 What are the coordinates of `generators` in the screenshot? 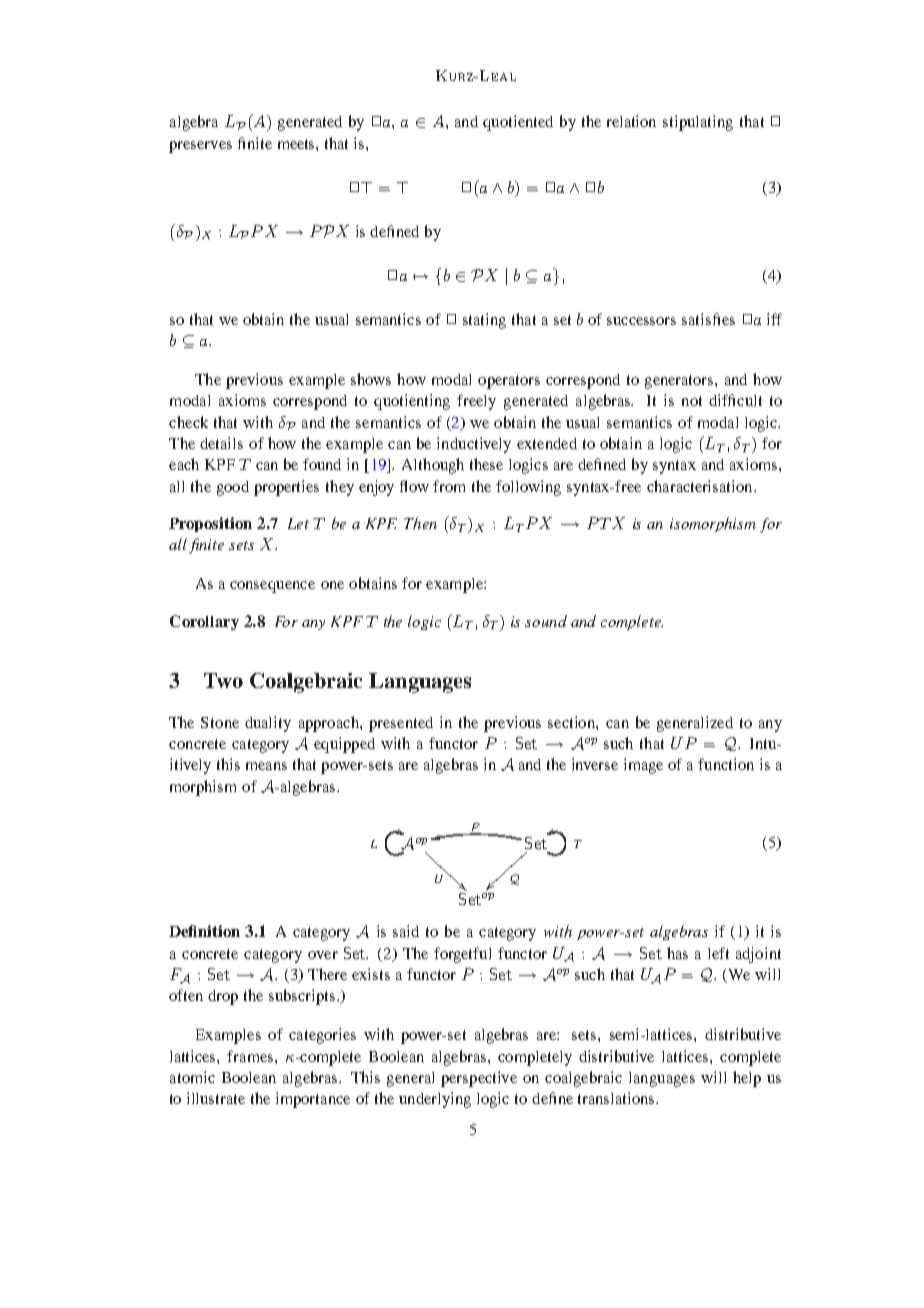 It's located at (680, 382).
